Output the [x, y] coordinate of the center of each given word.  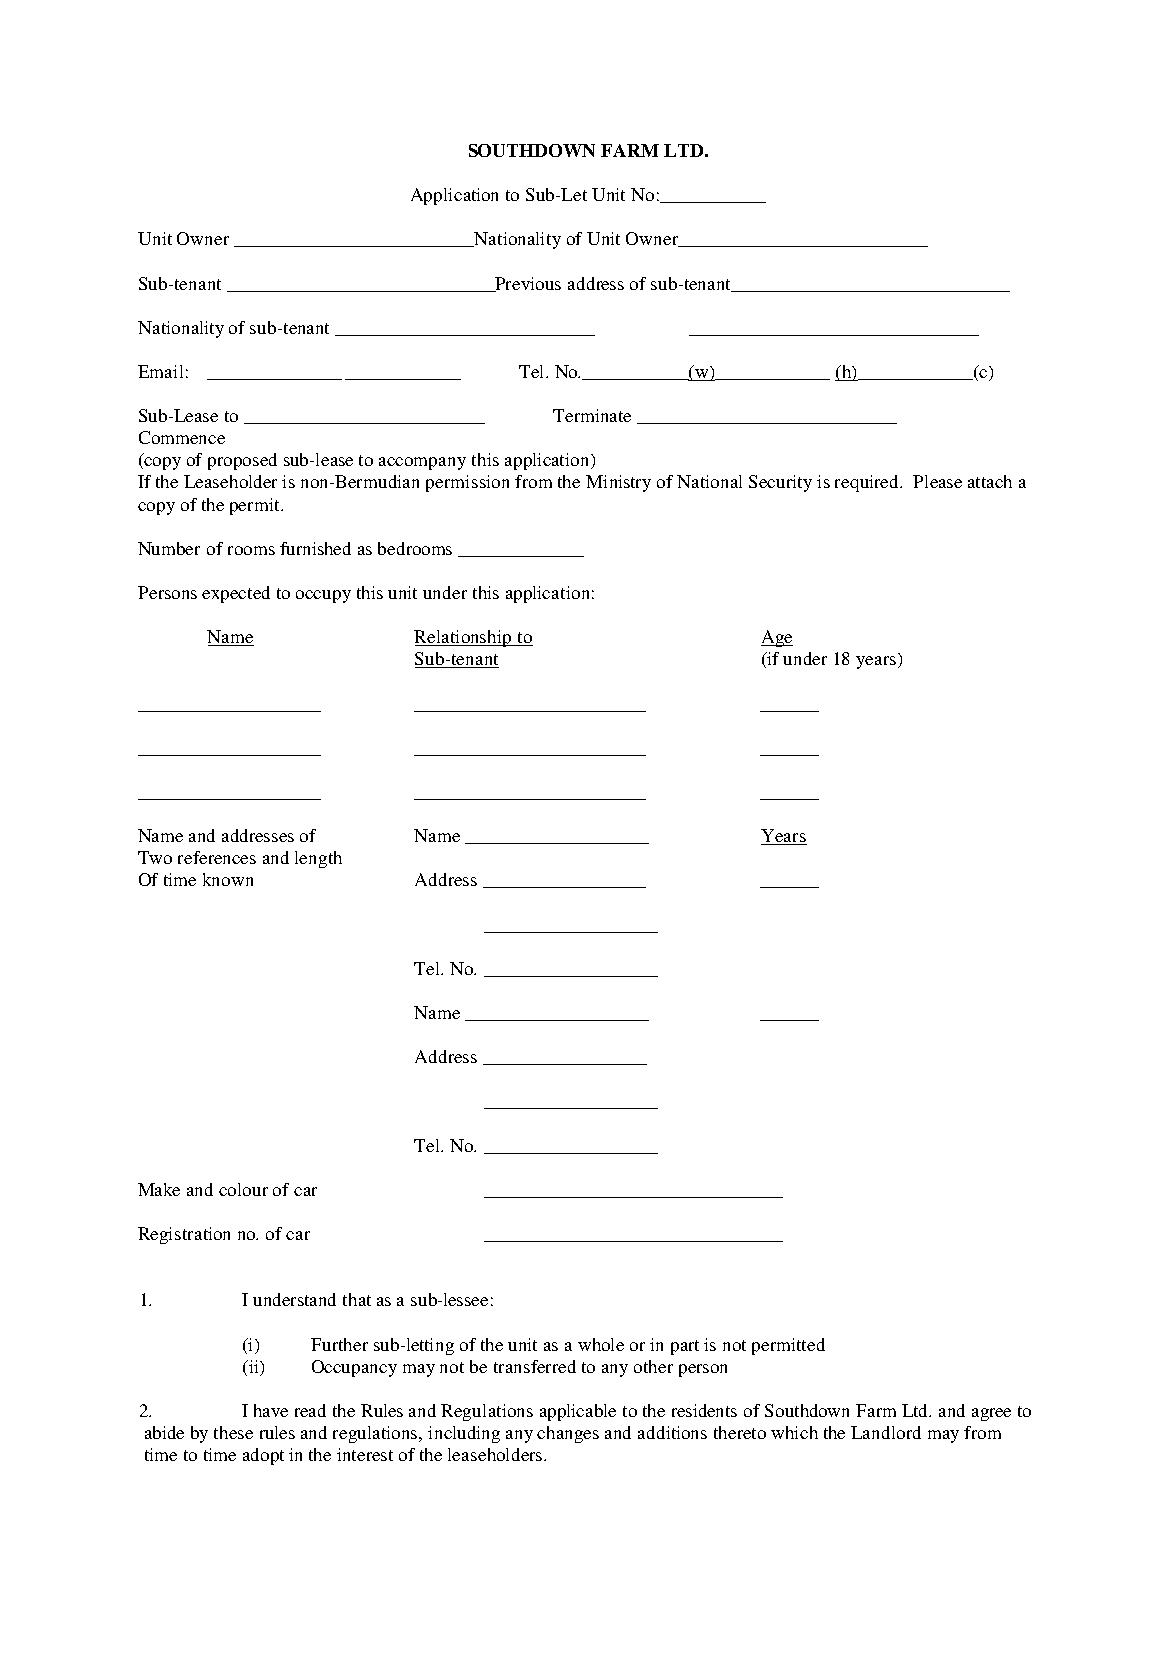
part [685, 1347]
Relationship [464, 638]
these [233, 1432]
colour [243, 1189]
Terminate [592, 415]
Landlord [886, 1432]
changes [568, 1434]
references [217, 857]
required [868, 483]
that [357, 1299]
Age [777, 638]
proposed [242, 461]
